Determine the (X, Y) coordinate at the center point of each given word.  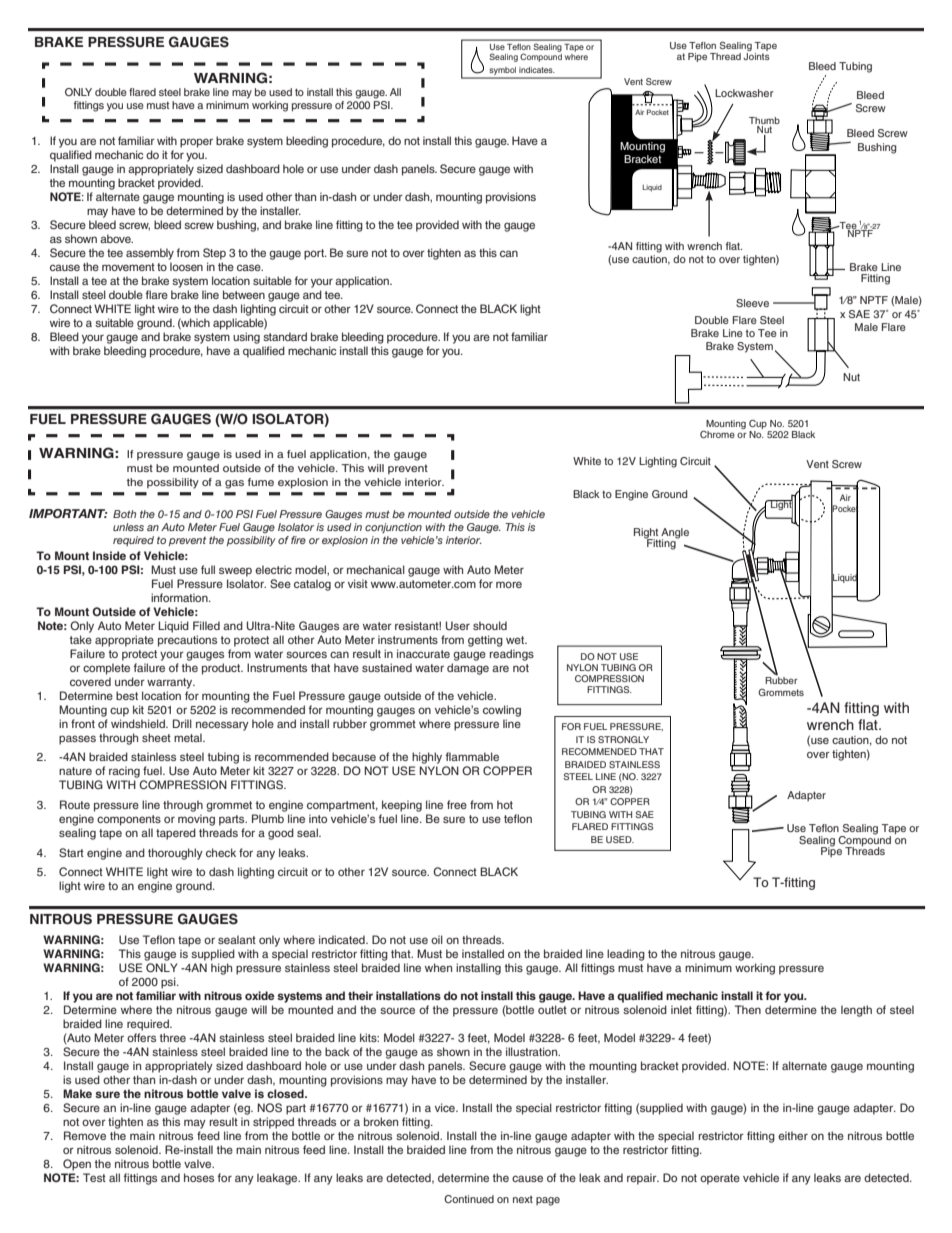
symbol (502, 72)
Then (748, 1009)
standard (285, 336)
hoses (199, 1177)
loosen (186, 266)
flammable (472, 756)
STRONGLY (623, 739)
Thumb (764, 122)
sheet (156, 737)
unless (128, 527)
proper (196, 143)
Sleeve (752, 303)
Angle (674, 534)
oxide (260, 995)
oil (437, 939)
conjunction (393, 528)
